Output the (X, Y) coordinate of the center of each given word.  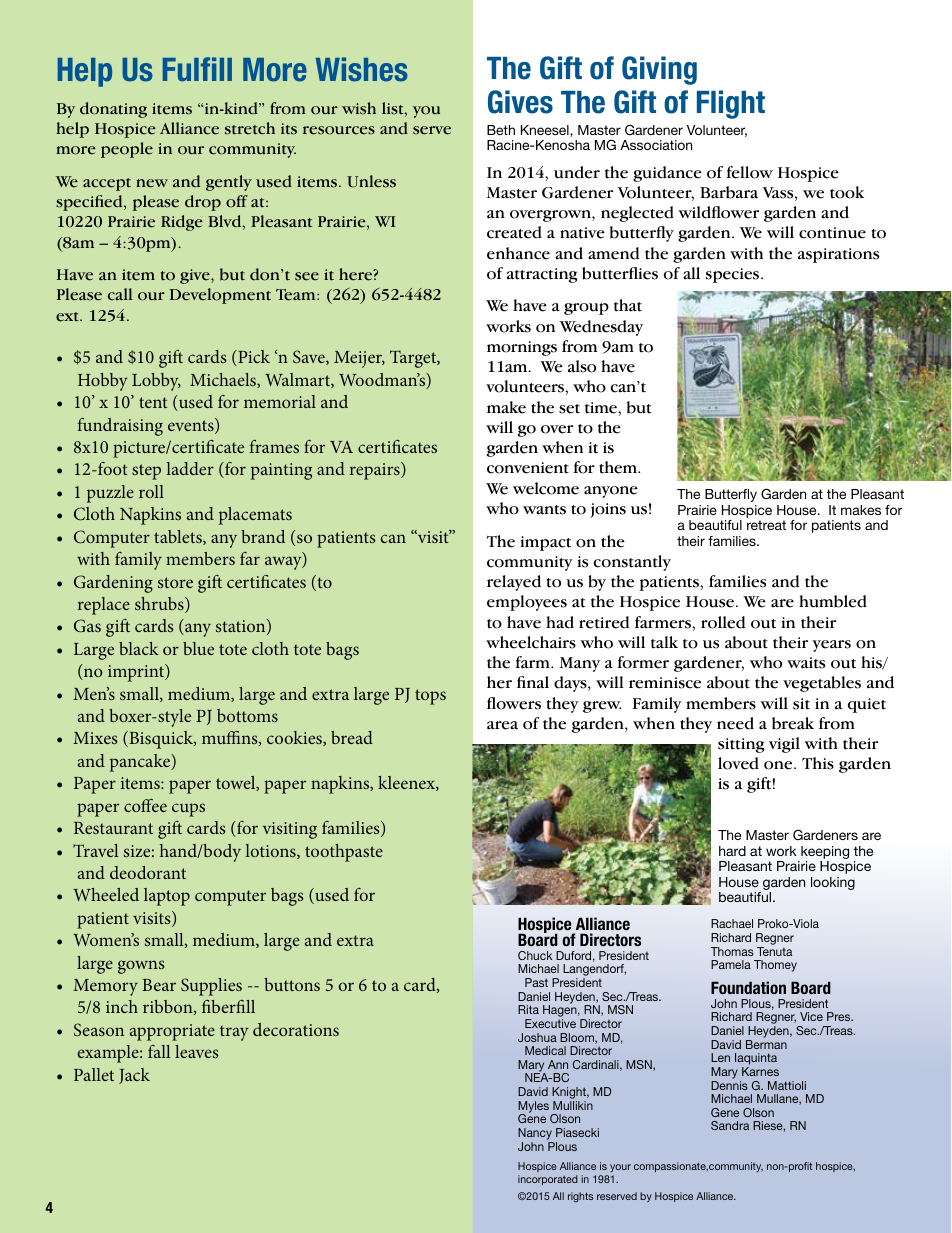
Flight (731, 104)
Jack (134, 1076)
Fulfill (197, 69)
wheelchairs (531, 642)
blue (198, 648)
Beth (501, 130)
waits (806, 663)
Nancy (535, 1134)
